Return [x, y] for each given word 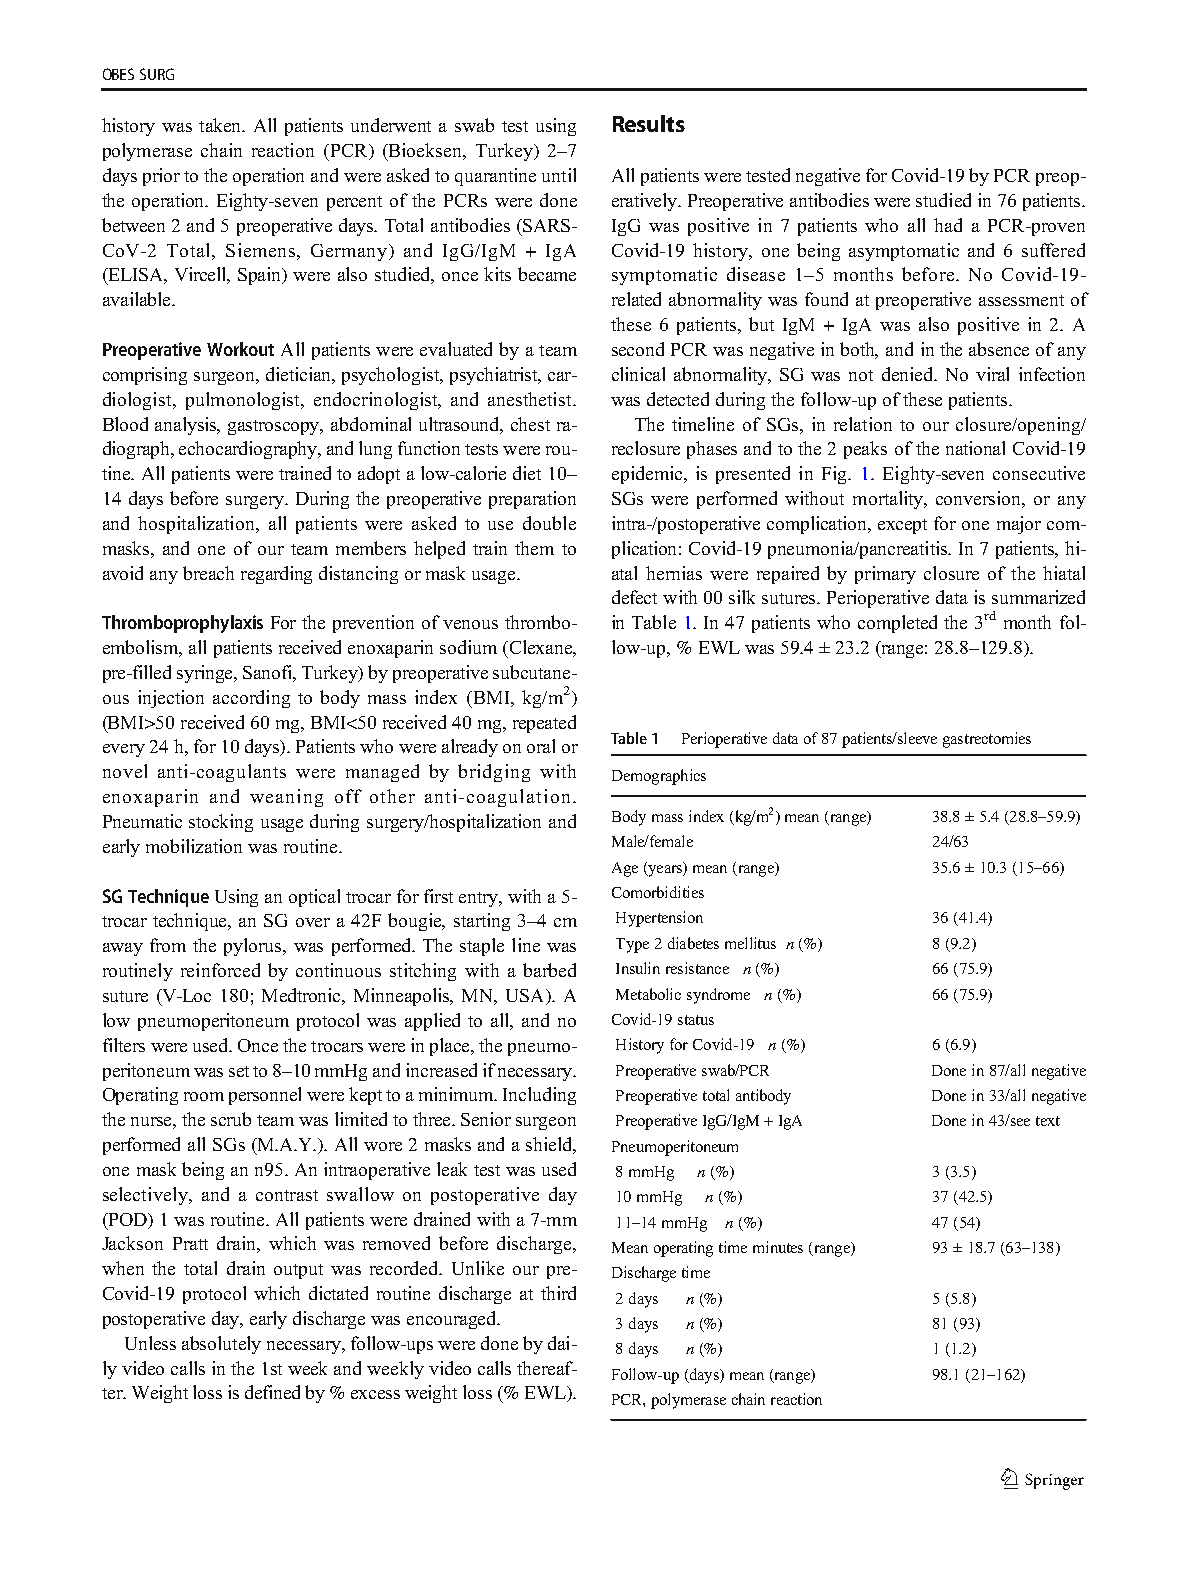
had [948, 225]
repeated [544, 724]
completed [897, 624]
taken [221, 125]
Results [649, 123]
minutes [778, 1247]
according [251, 699]
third [558, 1293]
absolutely [221, 1345]
